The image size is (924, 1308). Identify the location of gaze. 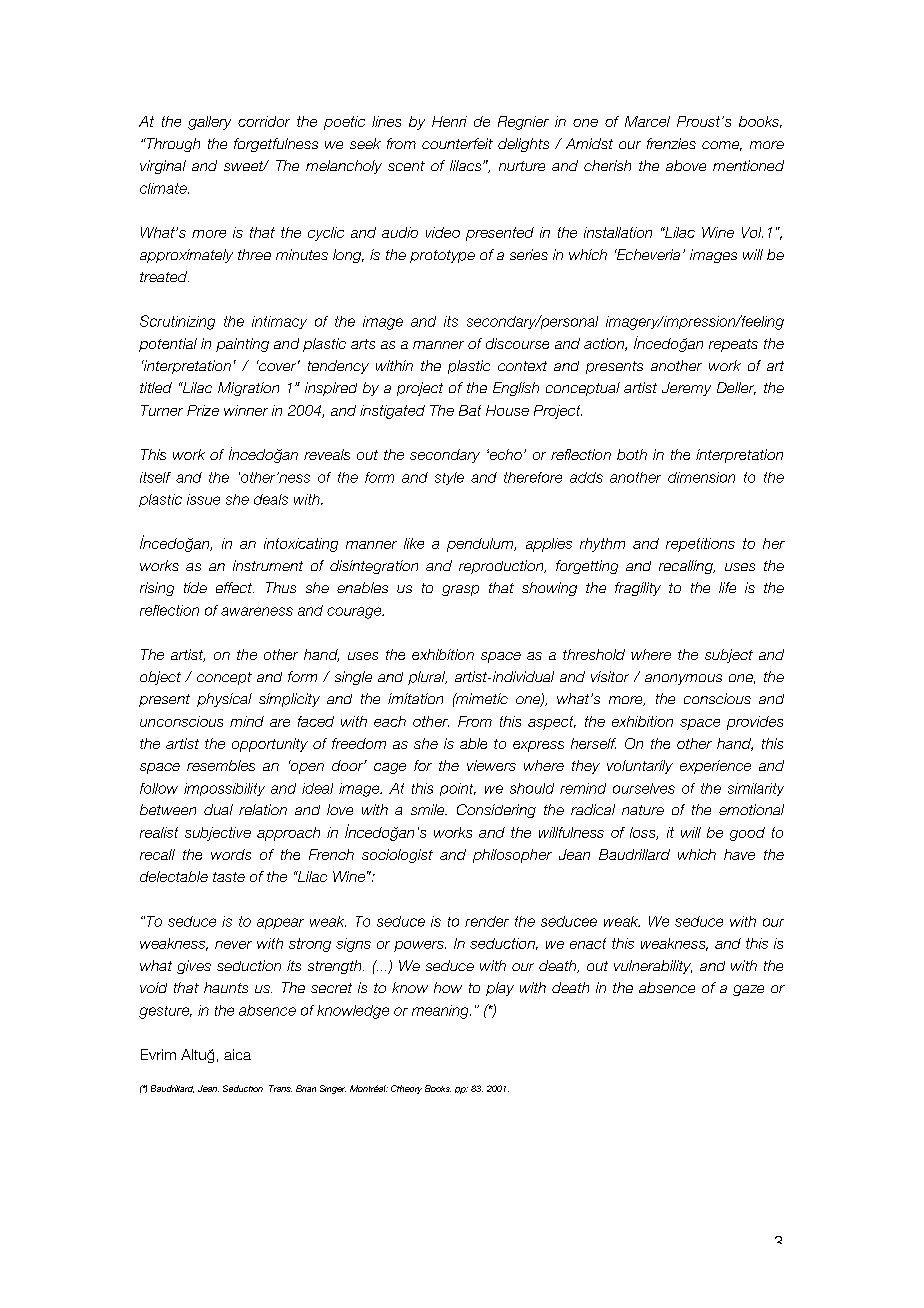
(748, 990).
